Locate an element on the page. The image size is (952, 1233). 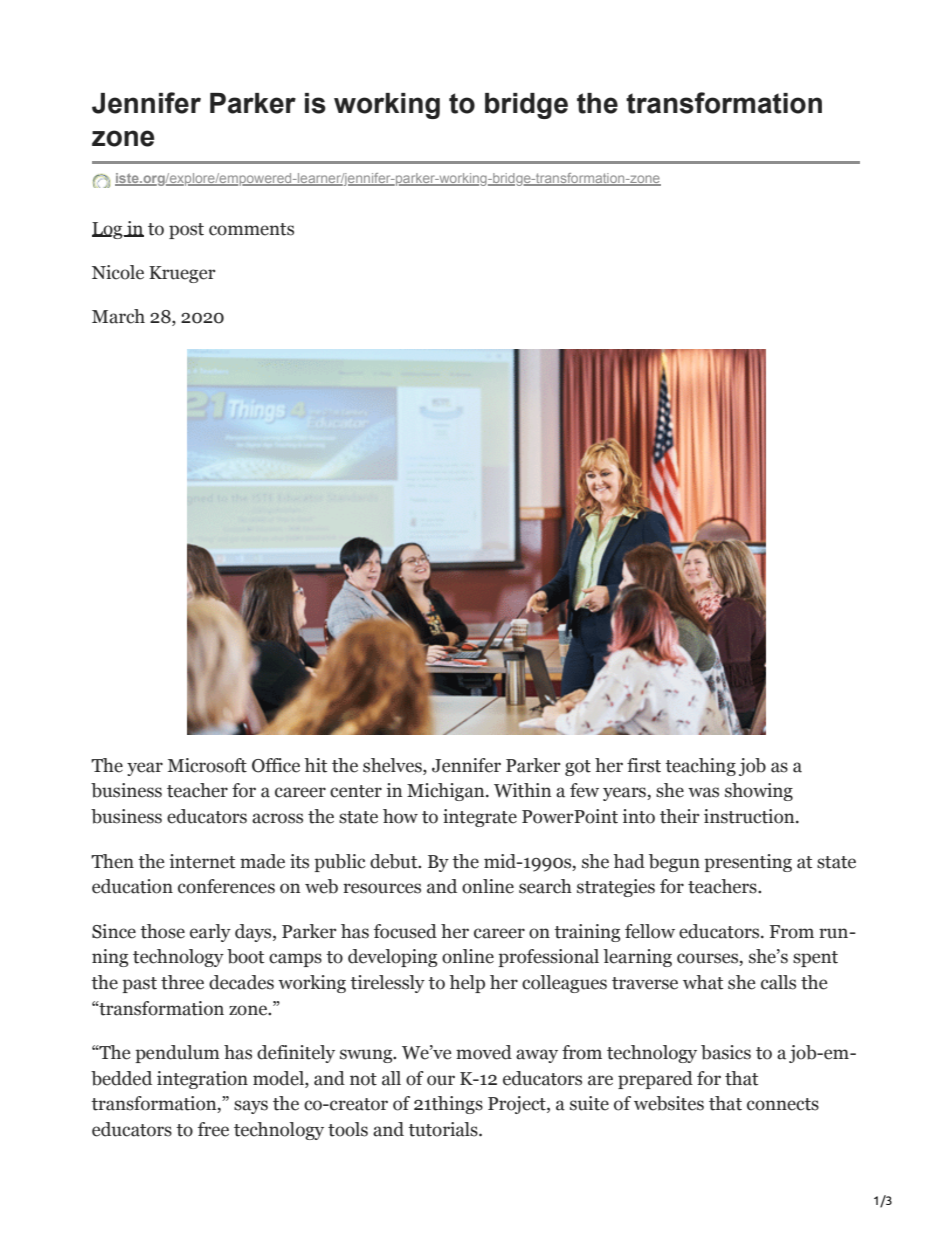
post is located at coordinates (186, 231).
